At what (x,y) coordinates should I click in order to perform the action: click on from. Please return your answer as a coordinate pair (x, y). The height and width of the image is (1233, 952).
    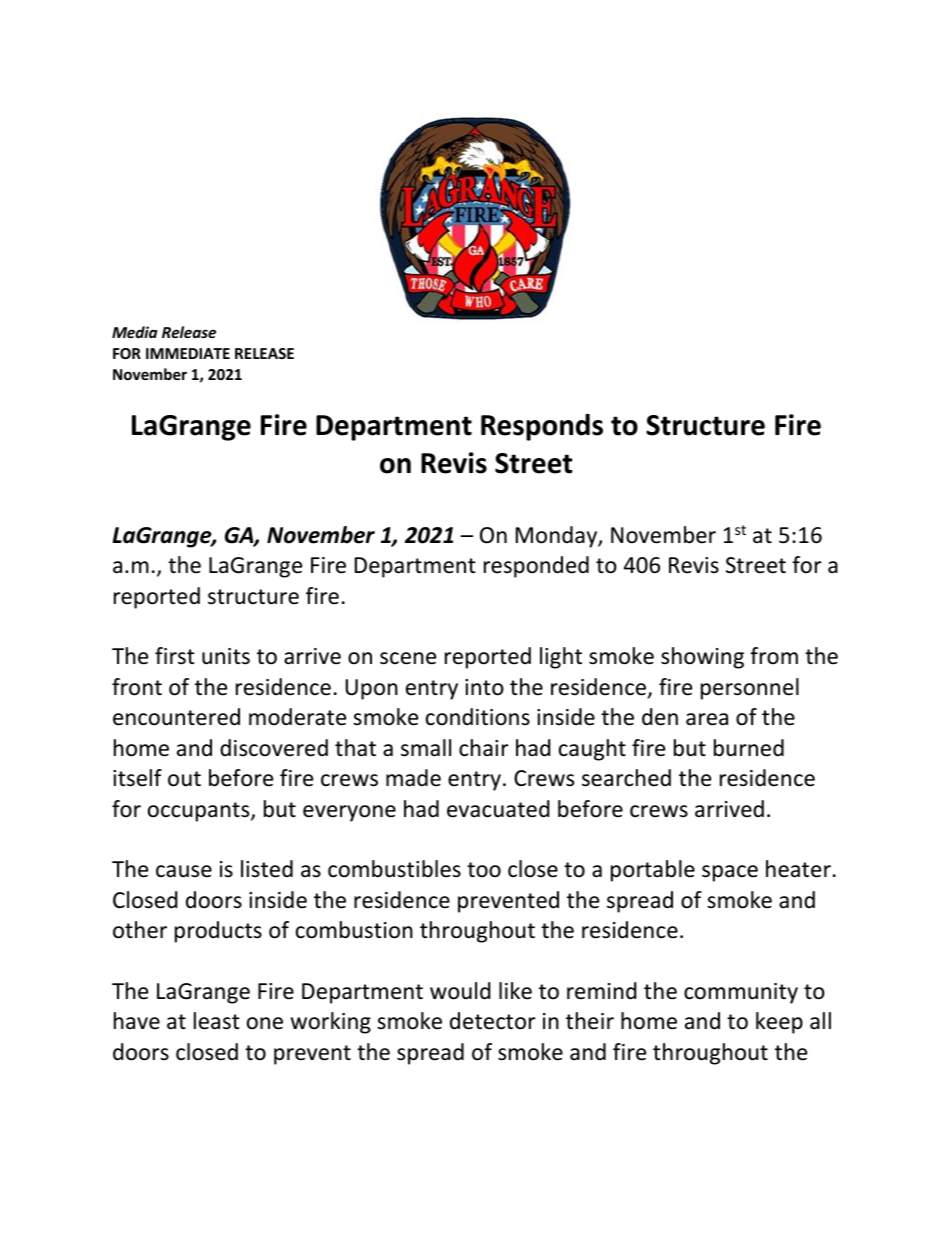
    Looking at the image, I should click on (774, 656).
